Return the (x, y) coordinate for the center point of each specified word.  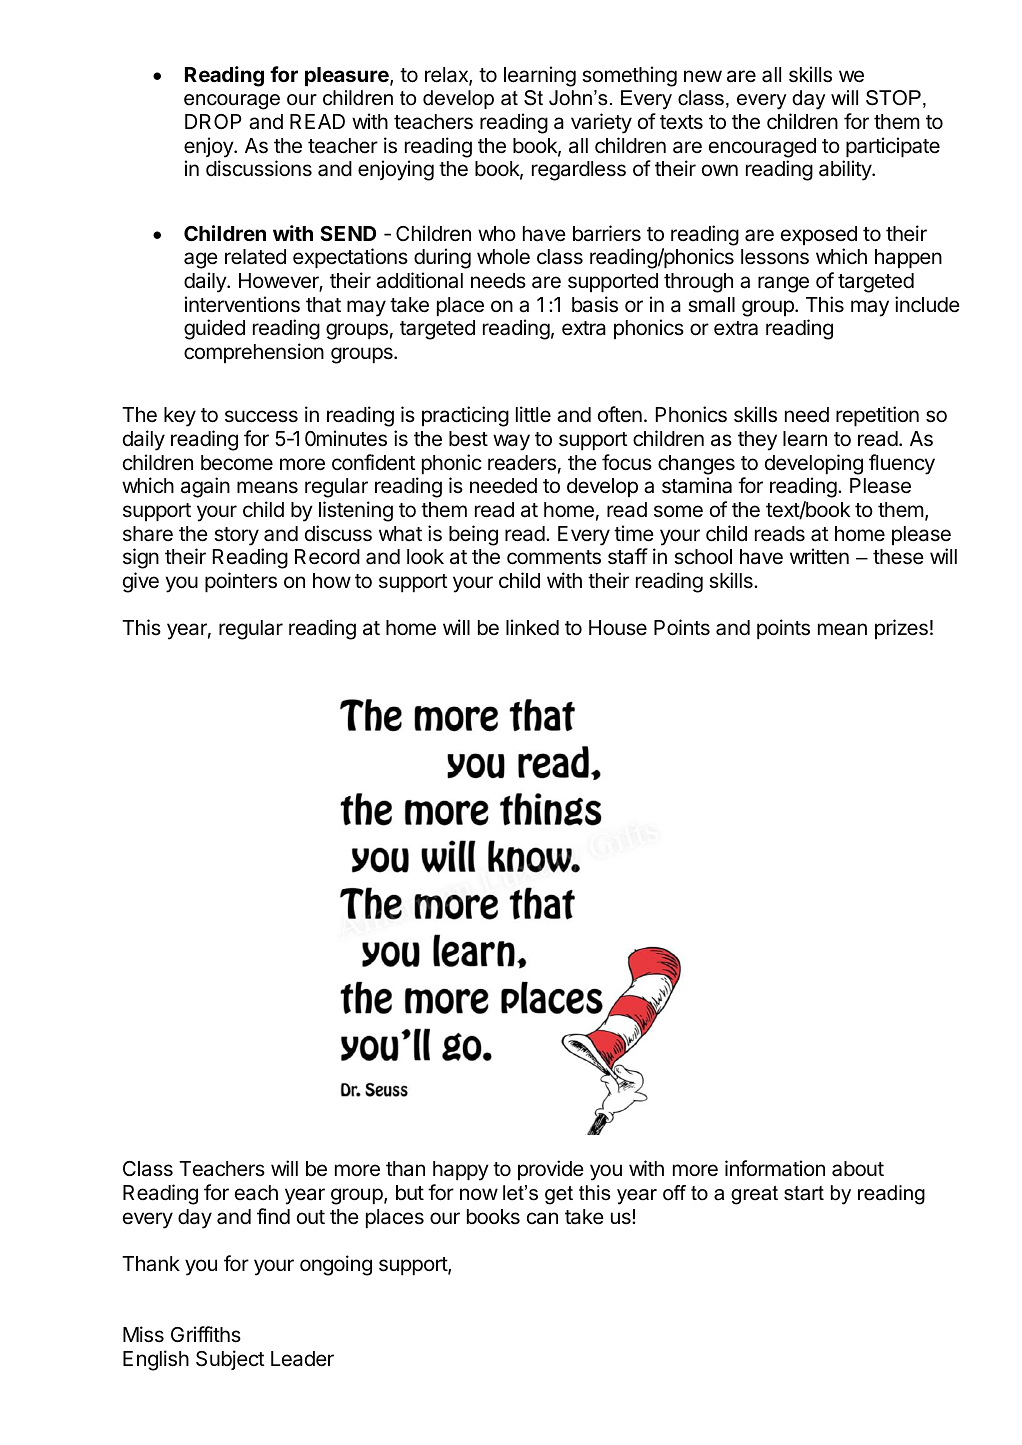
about (858, 1169)
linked (532, 627)
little (533, 414)
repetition (877, 416)
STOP (893, 98)
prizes (901, 629)
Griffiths (206, 1334)
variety (601, 123)
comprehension (254, 353)
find (273, 1216)
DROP (213, 121)
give (141, 582)
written (819, 556)
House (618, 628)
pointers (241, 582)
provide (551, 1170)
